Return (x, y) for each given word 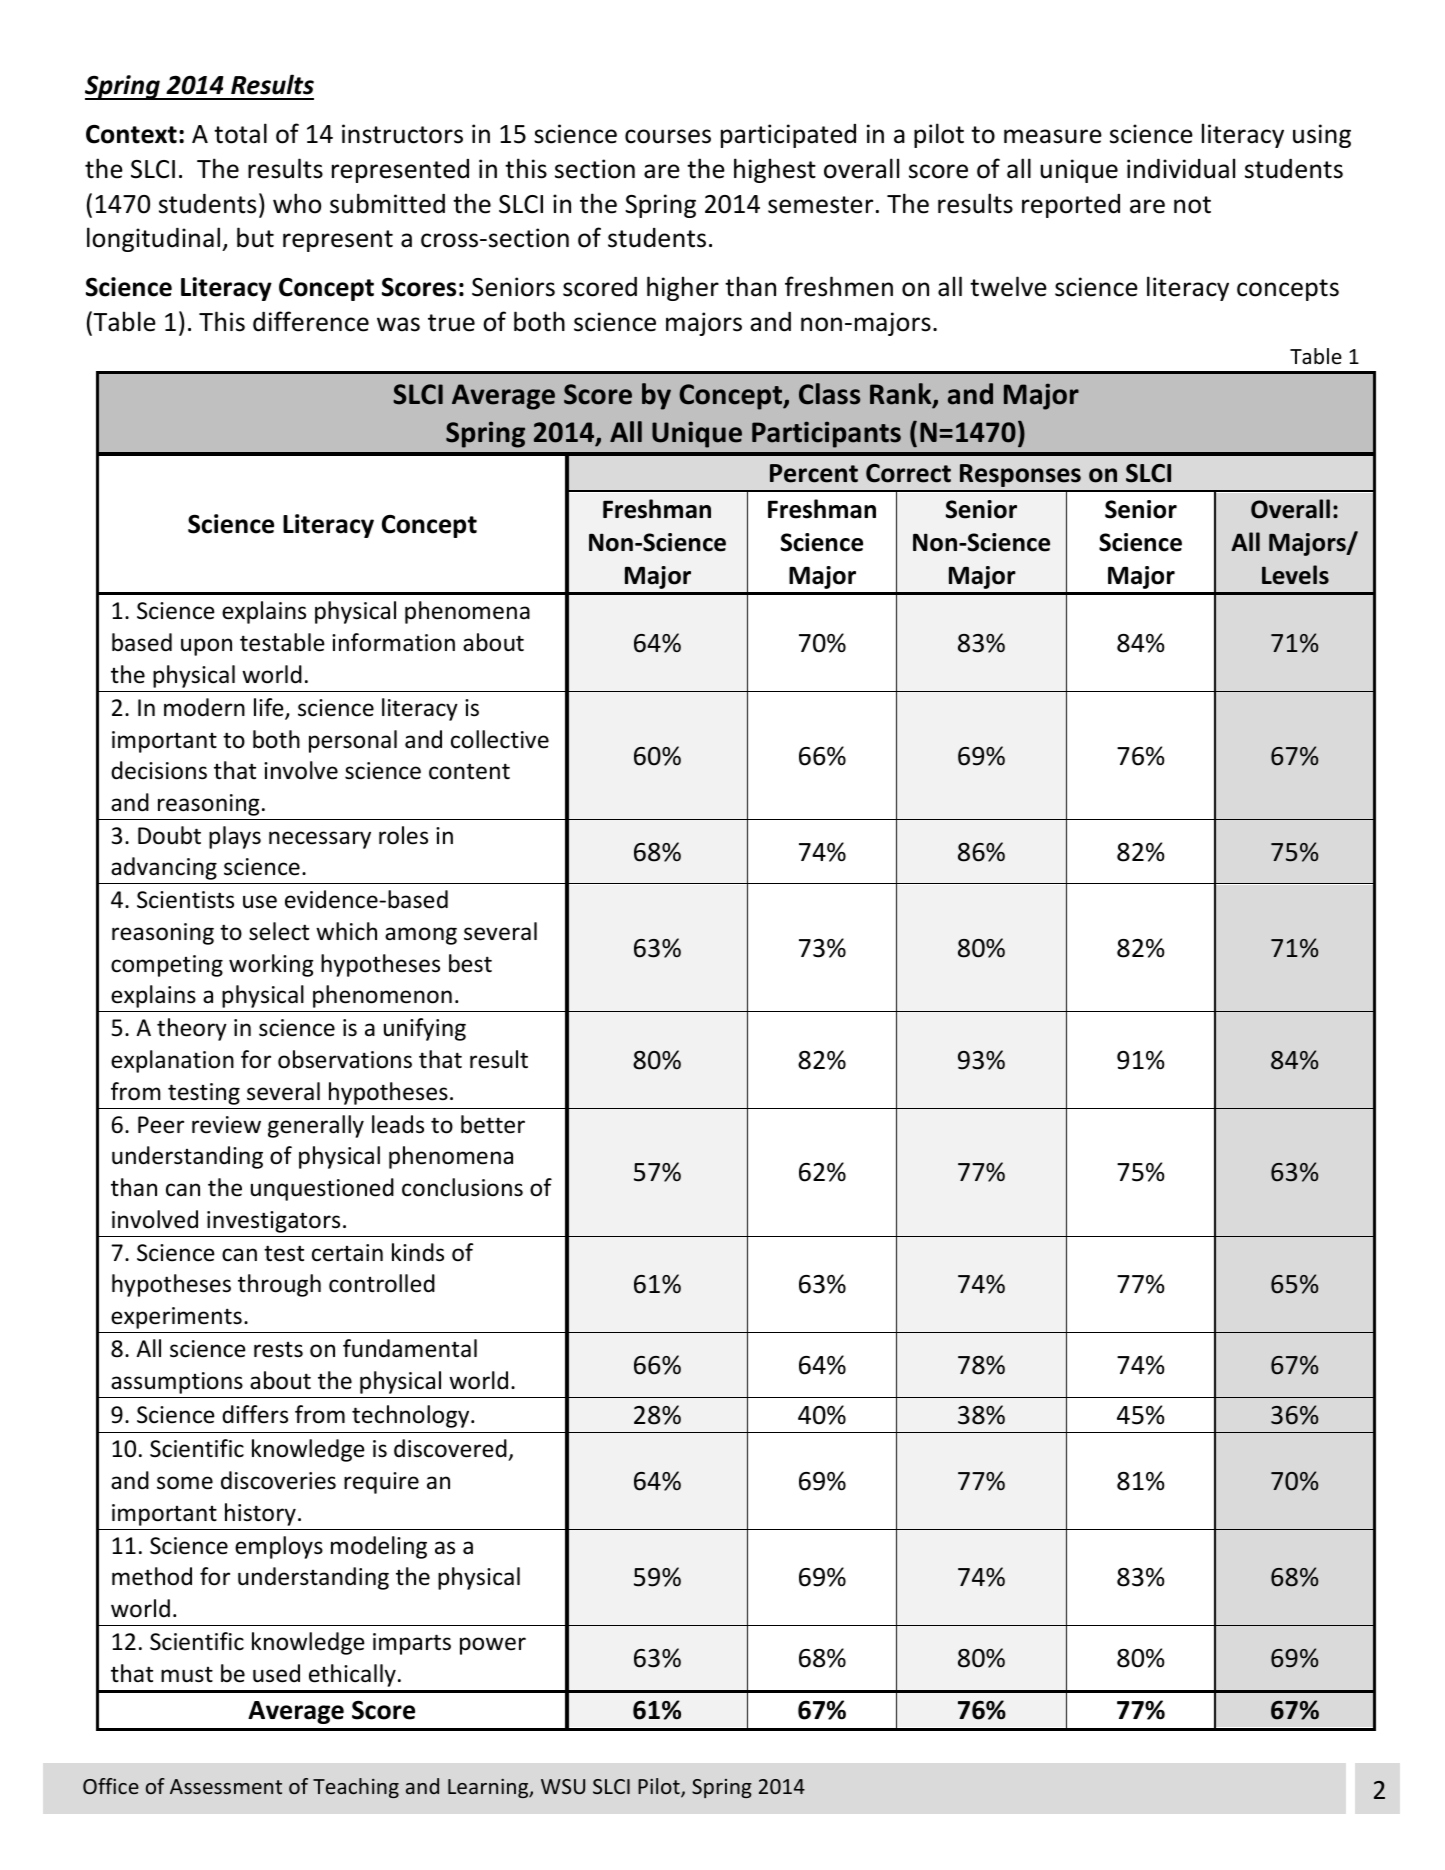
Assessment (226, 1786)
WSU (563, 1786)
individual (1181, 168)
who (297, 203)
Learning (489, 1788)
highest (775, 170)
